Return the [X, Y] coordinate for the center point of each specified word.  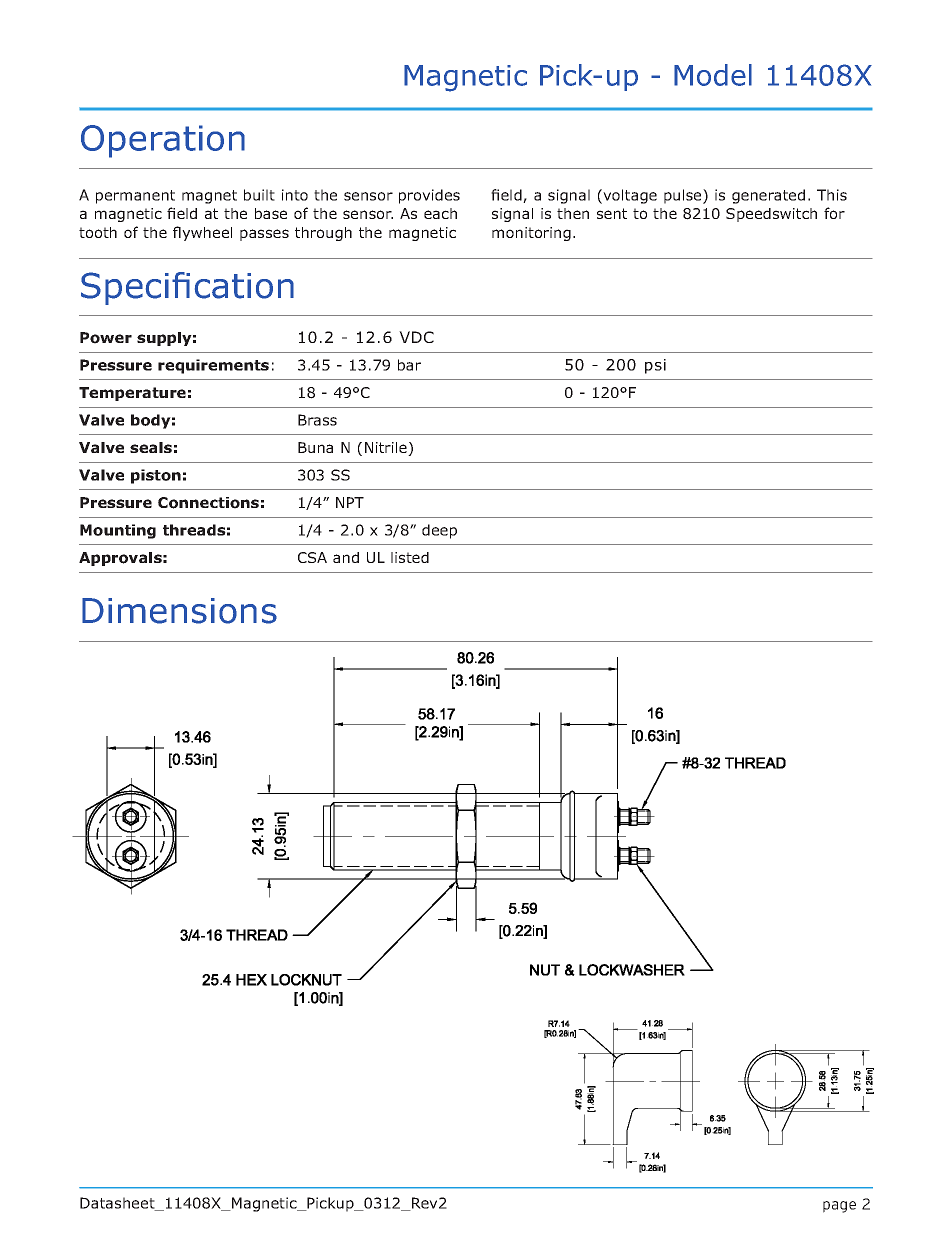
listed [410, 557]
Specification [187, 288]
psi [655, 366]
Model [713, 75]
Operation [163, 141]
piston [156, 476]
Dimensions [179, 611]
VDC [416, 337]
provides [429, 196]
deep [439, 531]
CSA [312, 557]
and [346, 557]
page [839, 1207]
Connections [208, 503]
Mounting [118, 531]
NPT [350, 502]
